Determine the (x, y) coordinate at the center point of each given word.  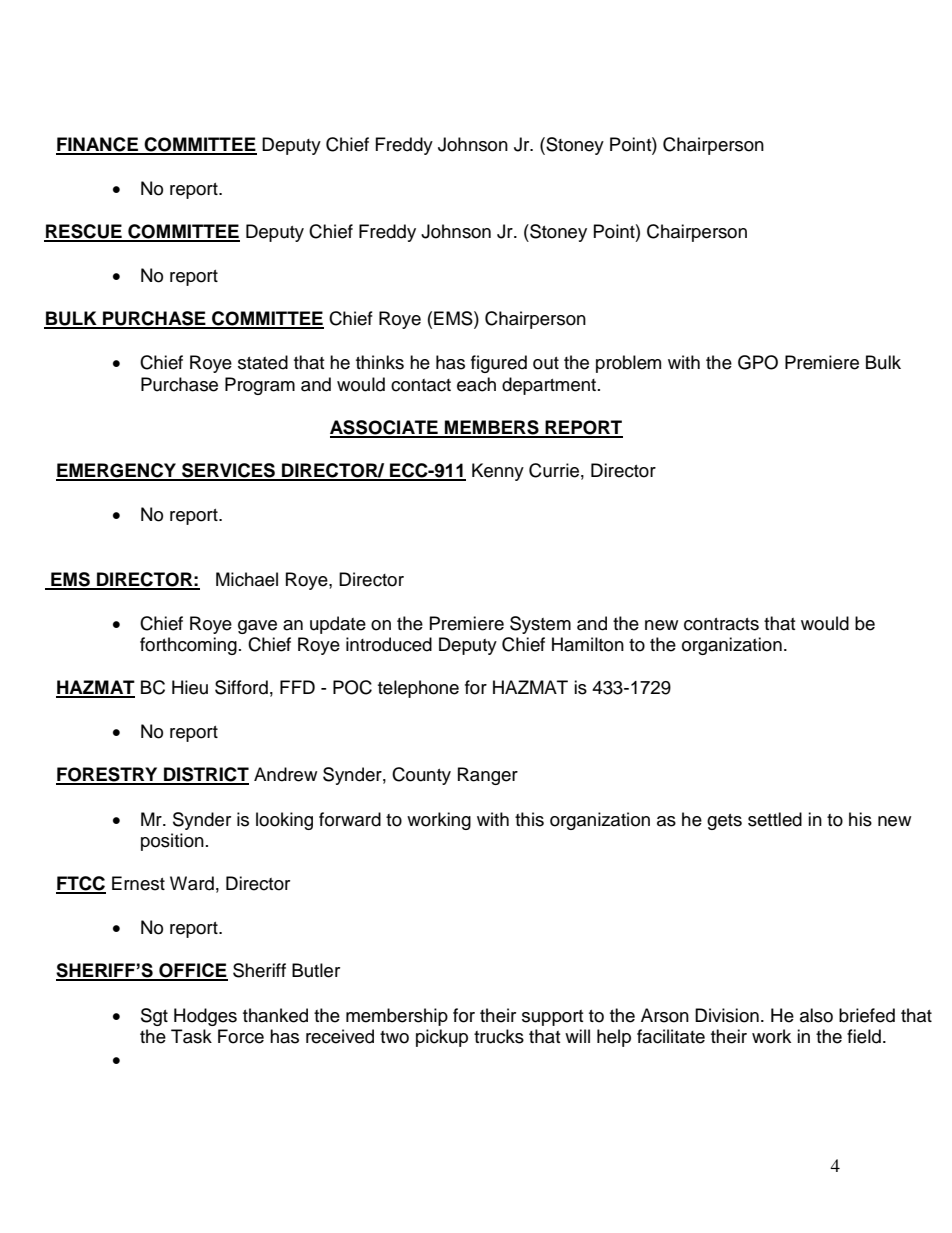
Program (260, 386)
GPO (758, 362)
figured (499, 364)
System (540, 625)
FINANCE (98, 145)
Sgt (154, 1017)
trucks (499, 1036)
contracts (721, 624)
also (816, 1015)
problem (628, 364)
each (476, 384)
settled (775, 819)
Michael (247, 579)
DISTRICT (205, 775)
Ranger (488, 776)
